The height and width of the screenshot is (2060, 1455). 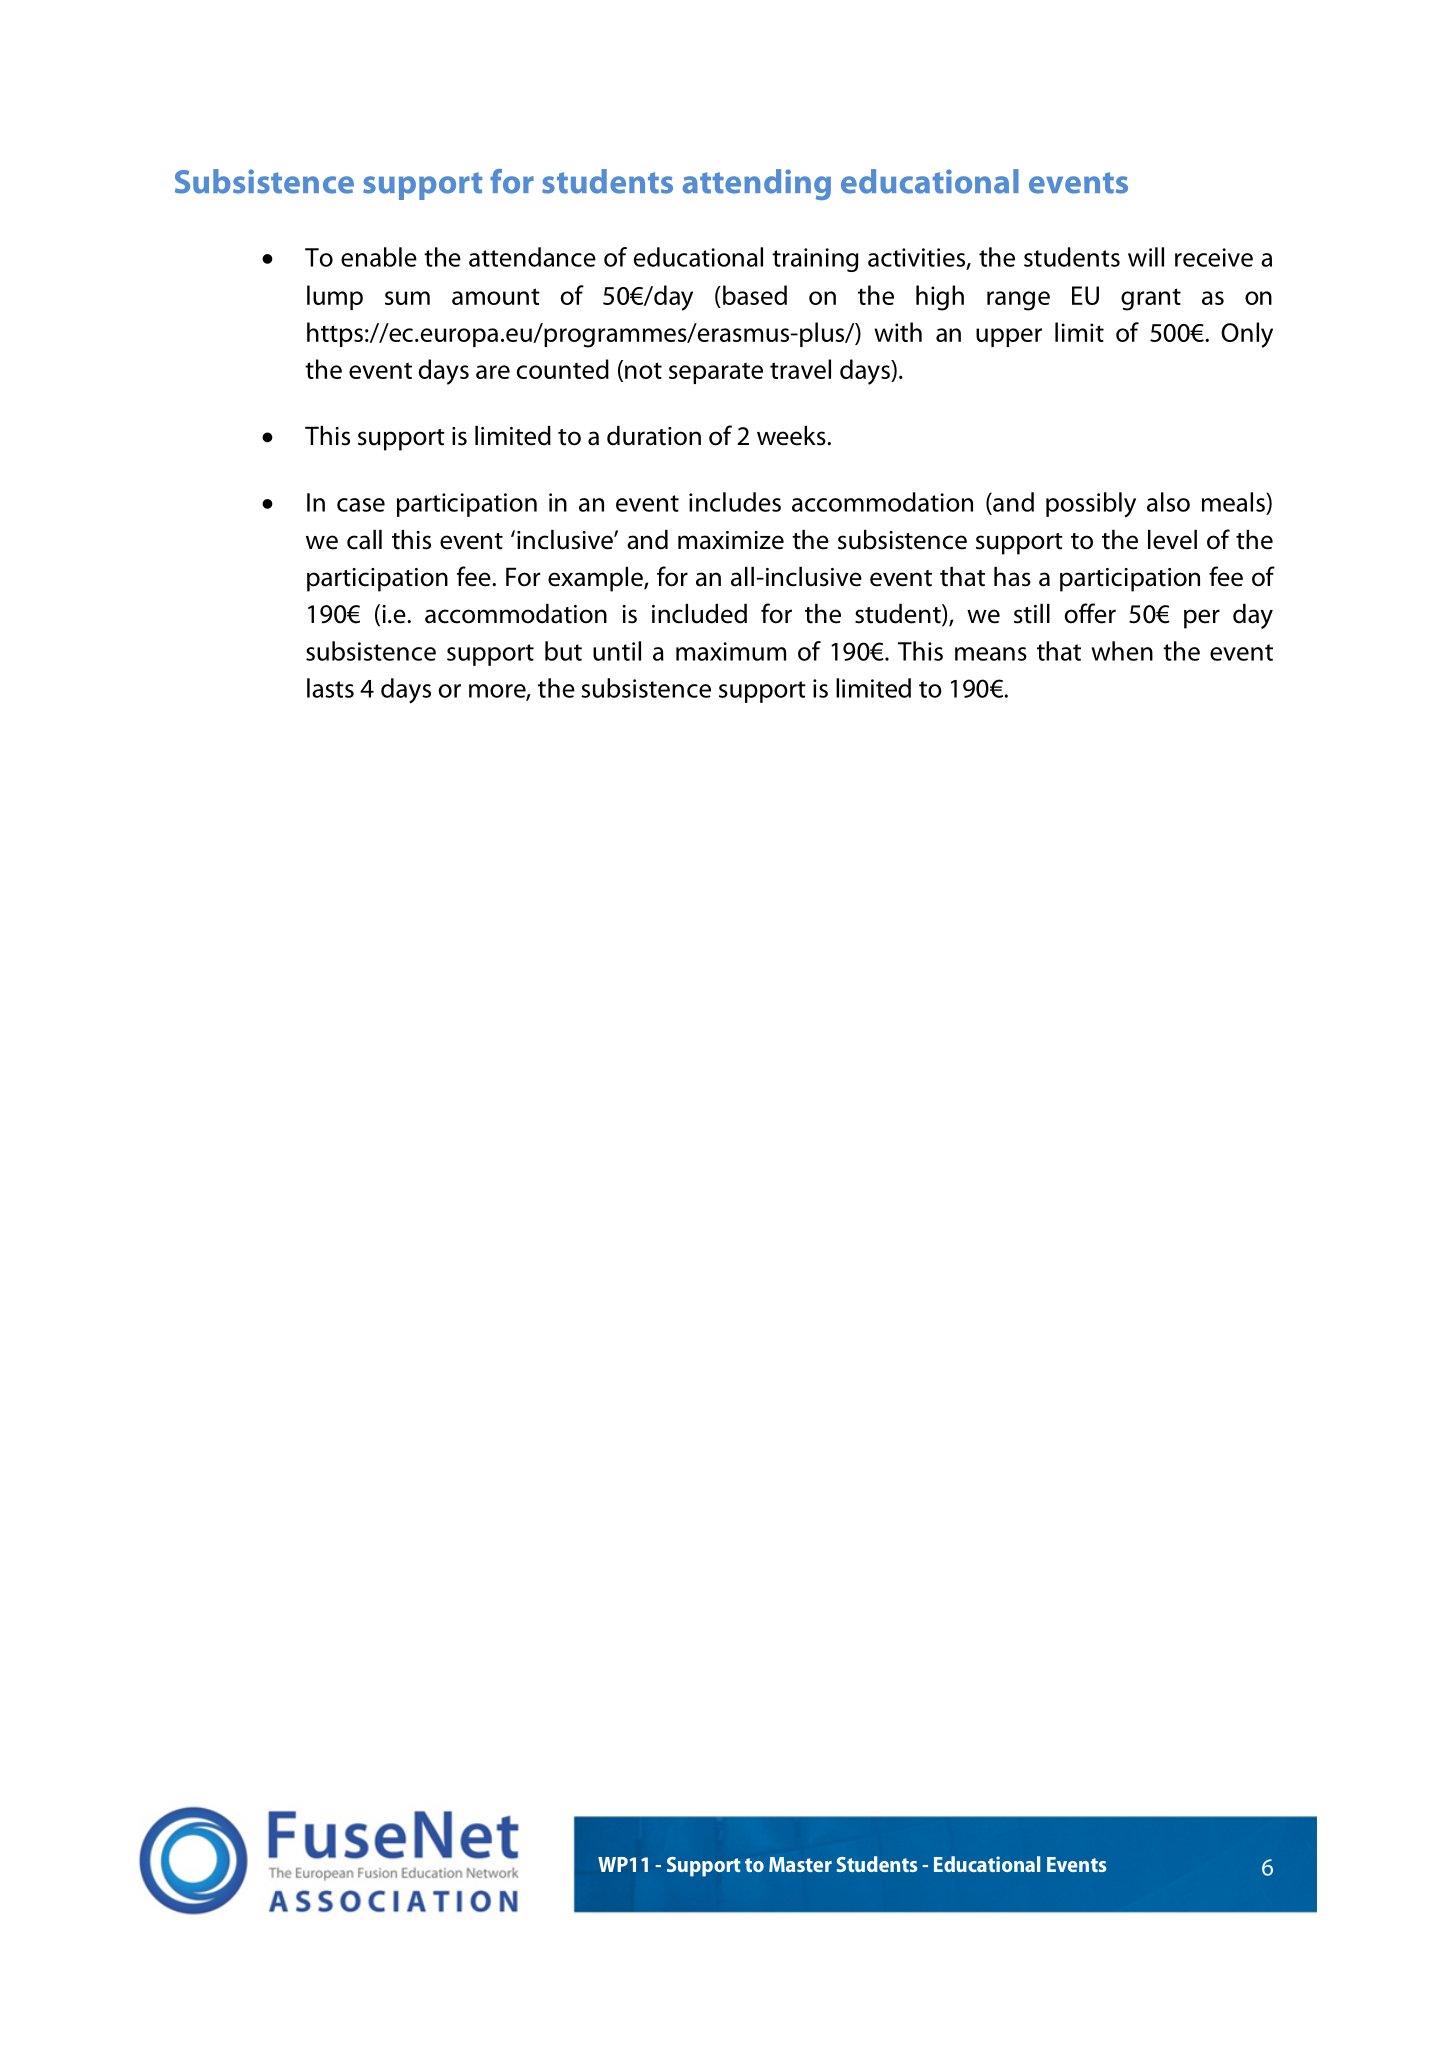 I want to click on Master, so click(x=800, y=1864).
